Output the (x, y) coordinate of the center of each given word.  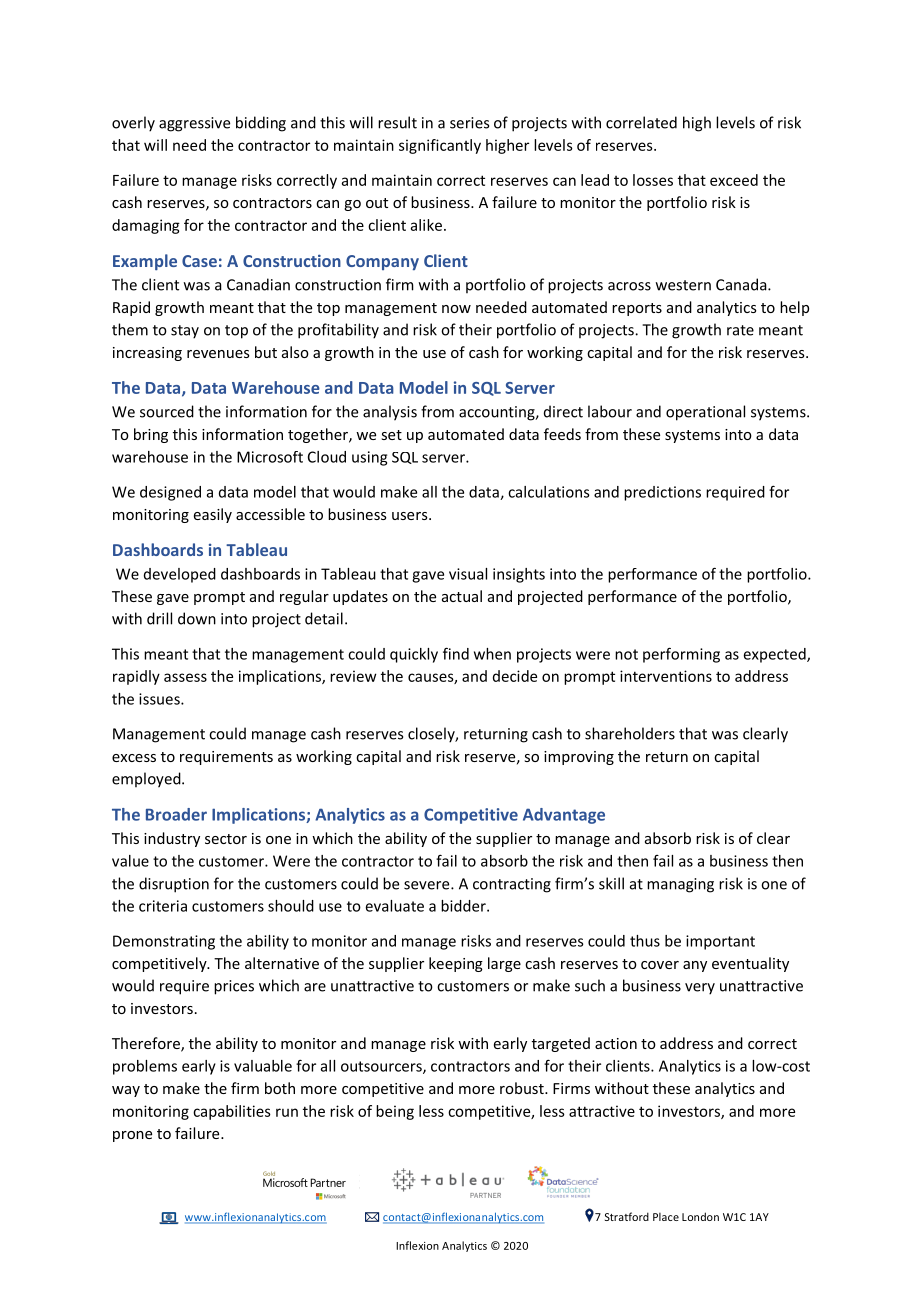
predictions (662, 493)
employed (147, 780)
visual (468, 574)
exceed (734, 180)
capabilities (232, 1112)
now (456, 309)
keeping (456, 964)
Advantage (564, 816)
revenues (218, 354)
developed (180, 575)
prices (234, 987)
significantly (440, 146)
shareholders (630, 733)
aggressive (194, 124)
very (700, 989)
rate (740, 330)
